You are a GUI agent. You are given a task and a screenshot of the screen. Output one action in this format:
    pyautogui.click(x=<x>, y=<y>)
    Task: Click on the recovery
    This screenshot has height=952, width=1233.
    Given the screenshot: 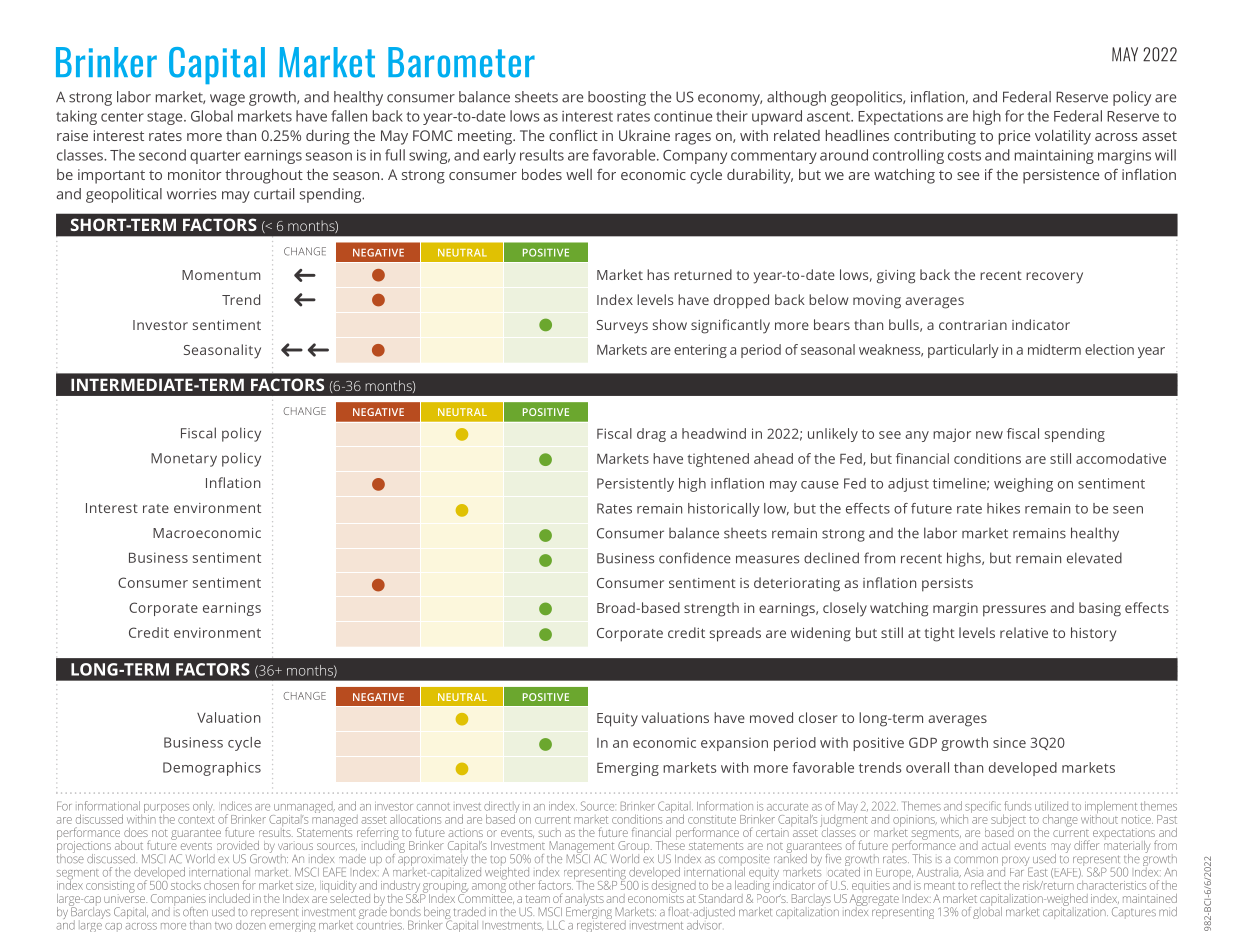 What is the action you would take?
    pyautogui.click(x=1054, y=278)
